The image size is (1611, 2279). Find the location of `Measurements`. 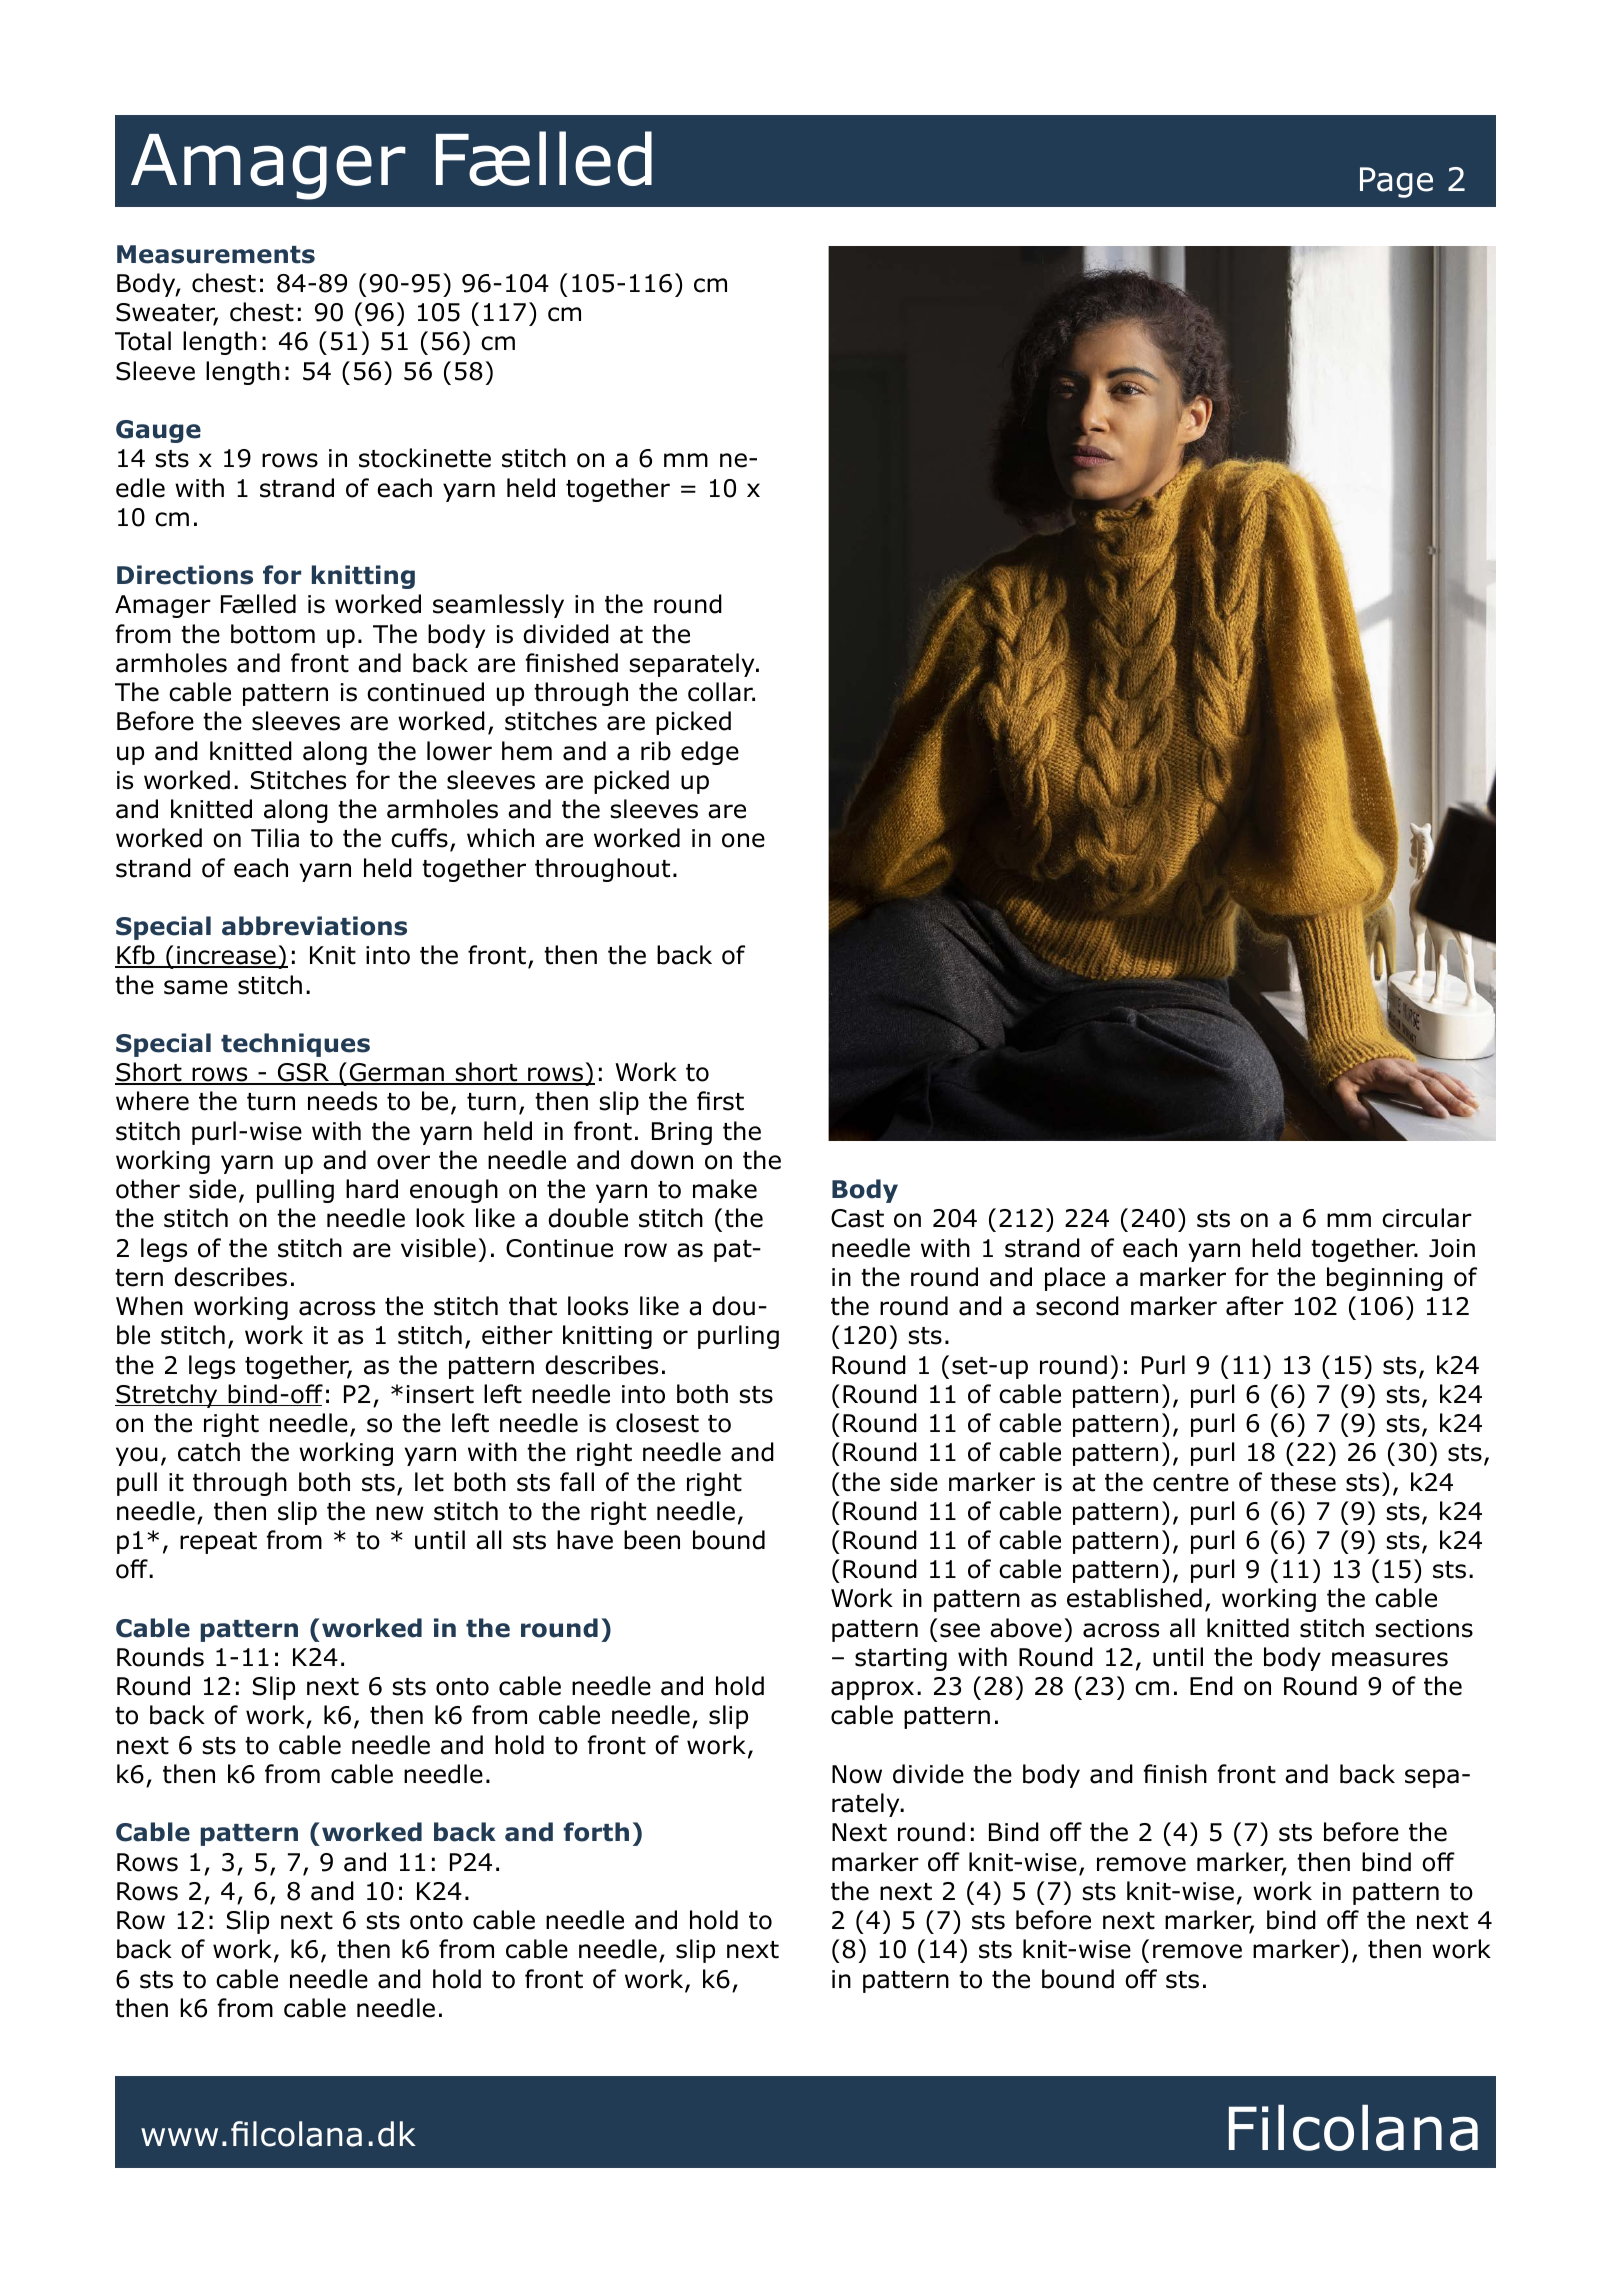

Measurements is located at coordinates (216, 254).
